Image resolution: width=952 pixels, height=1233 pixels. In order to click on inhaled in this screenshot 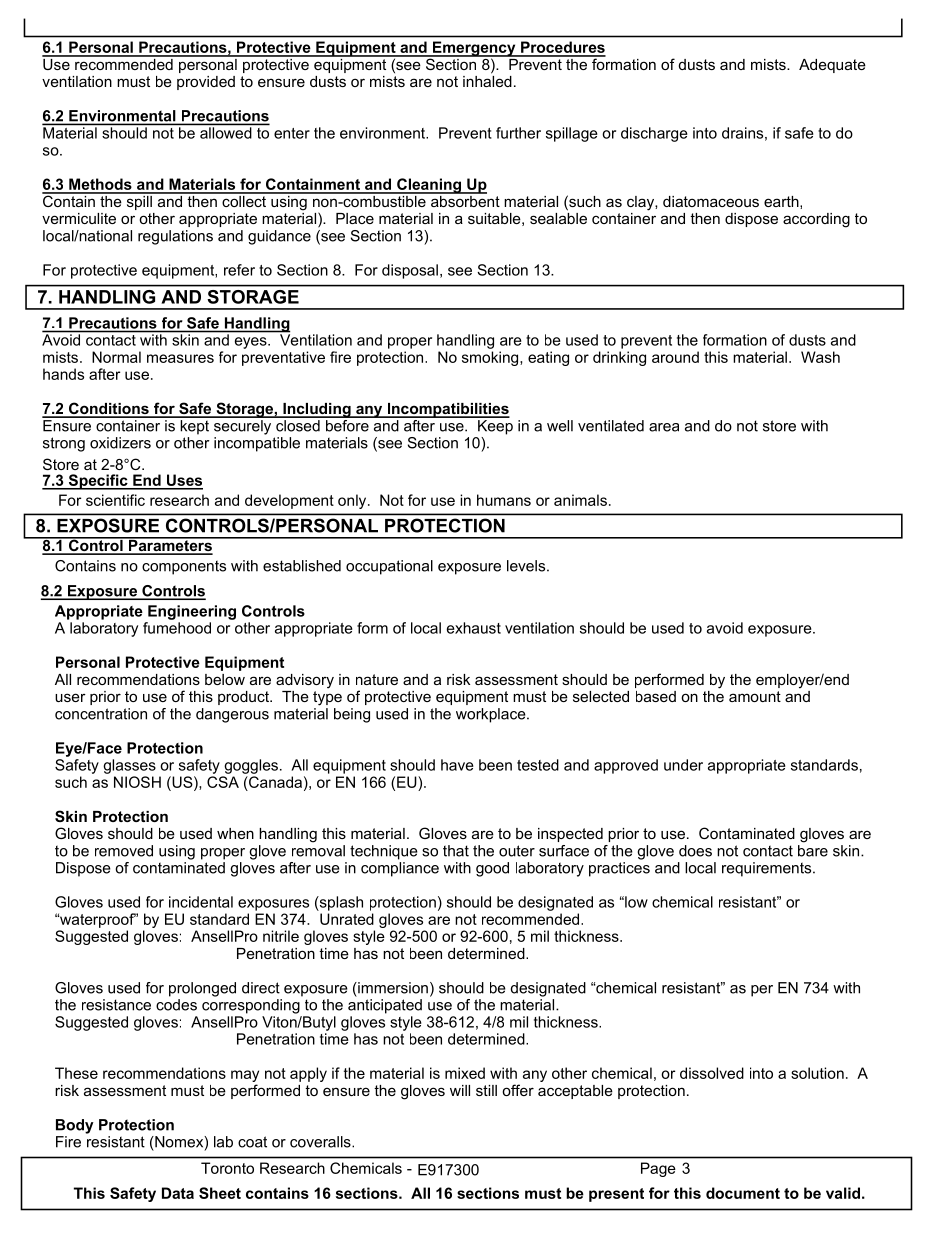, I will do `click(487, 80)`.
